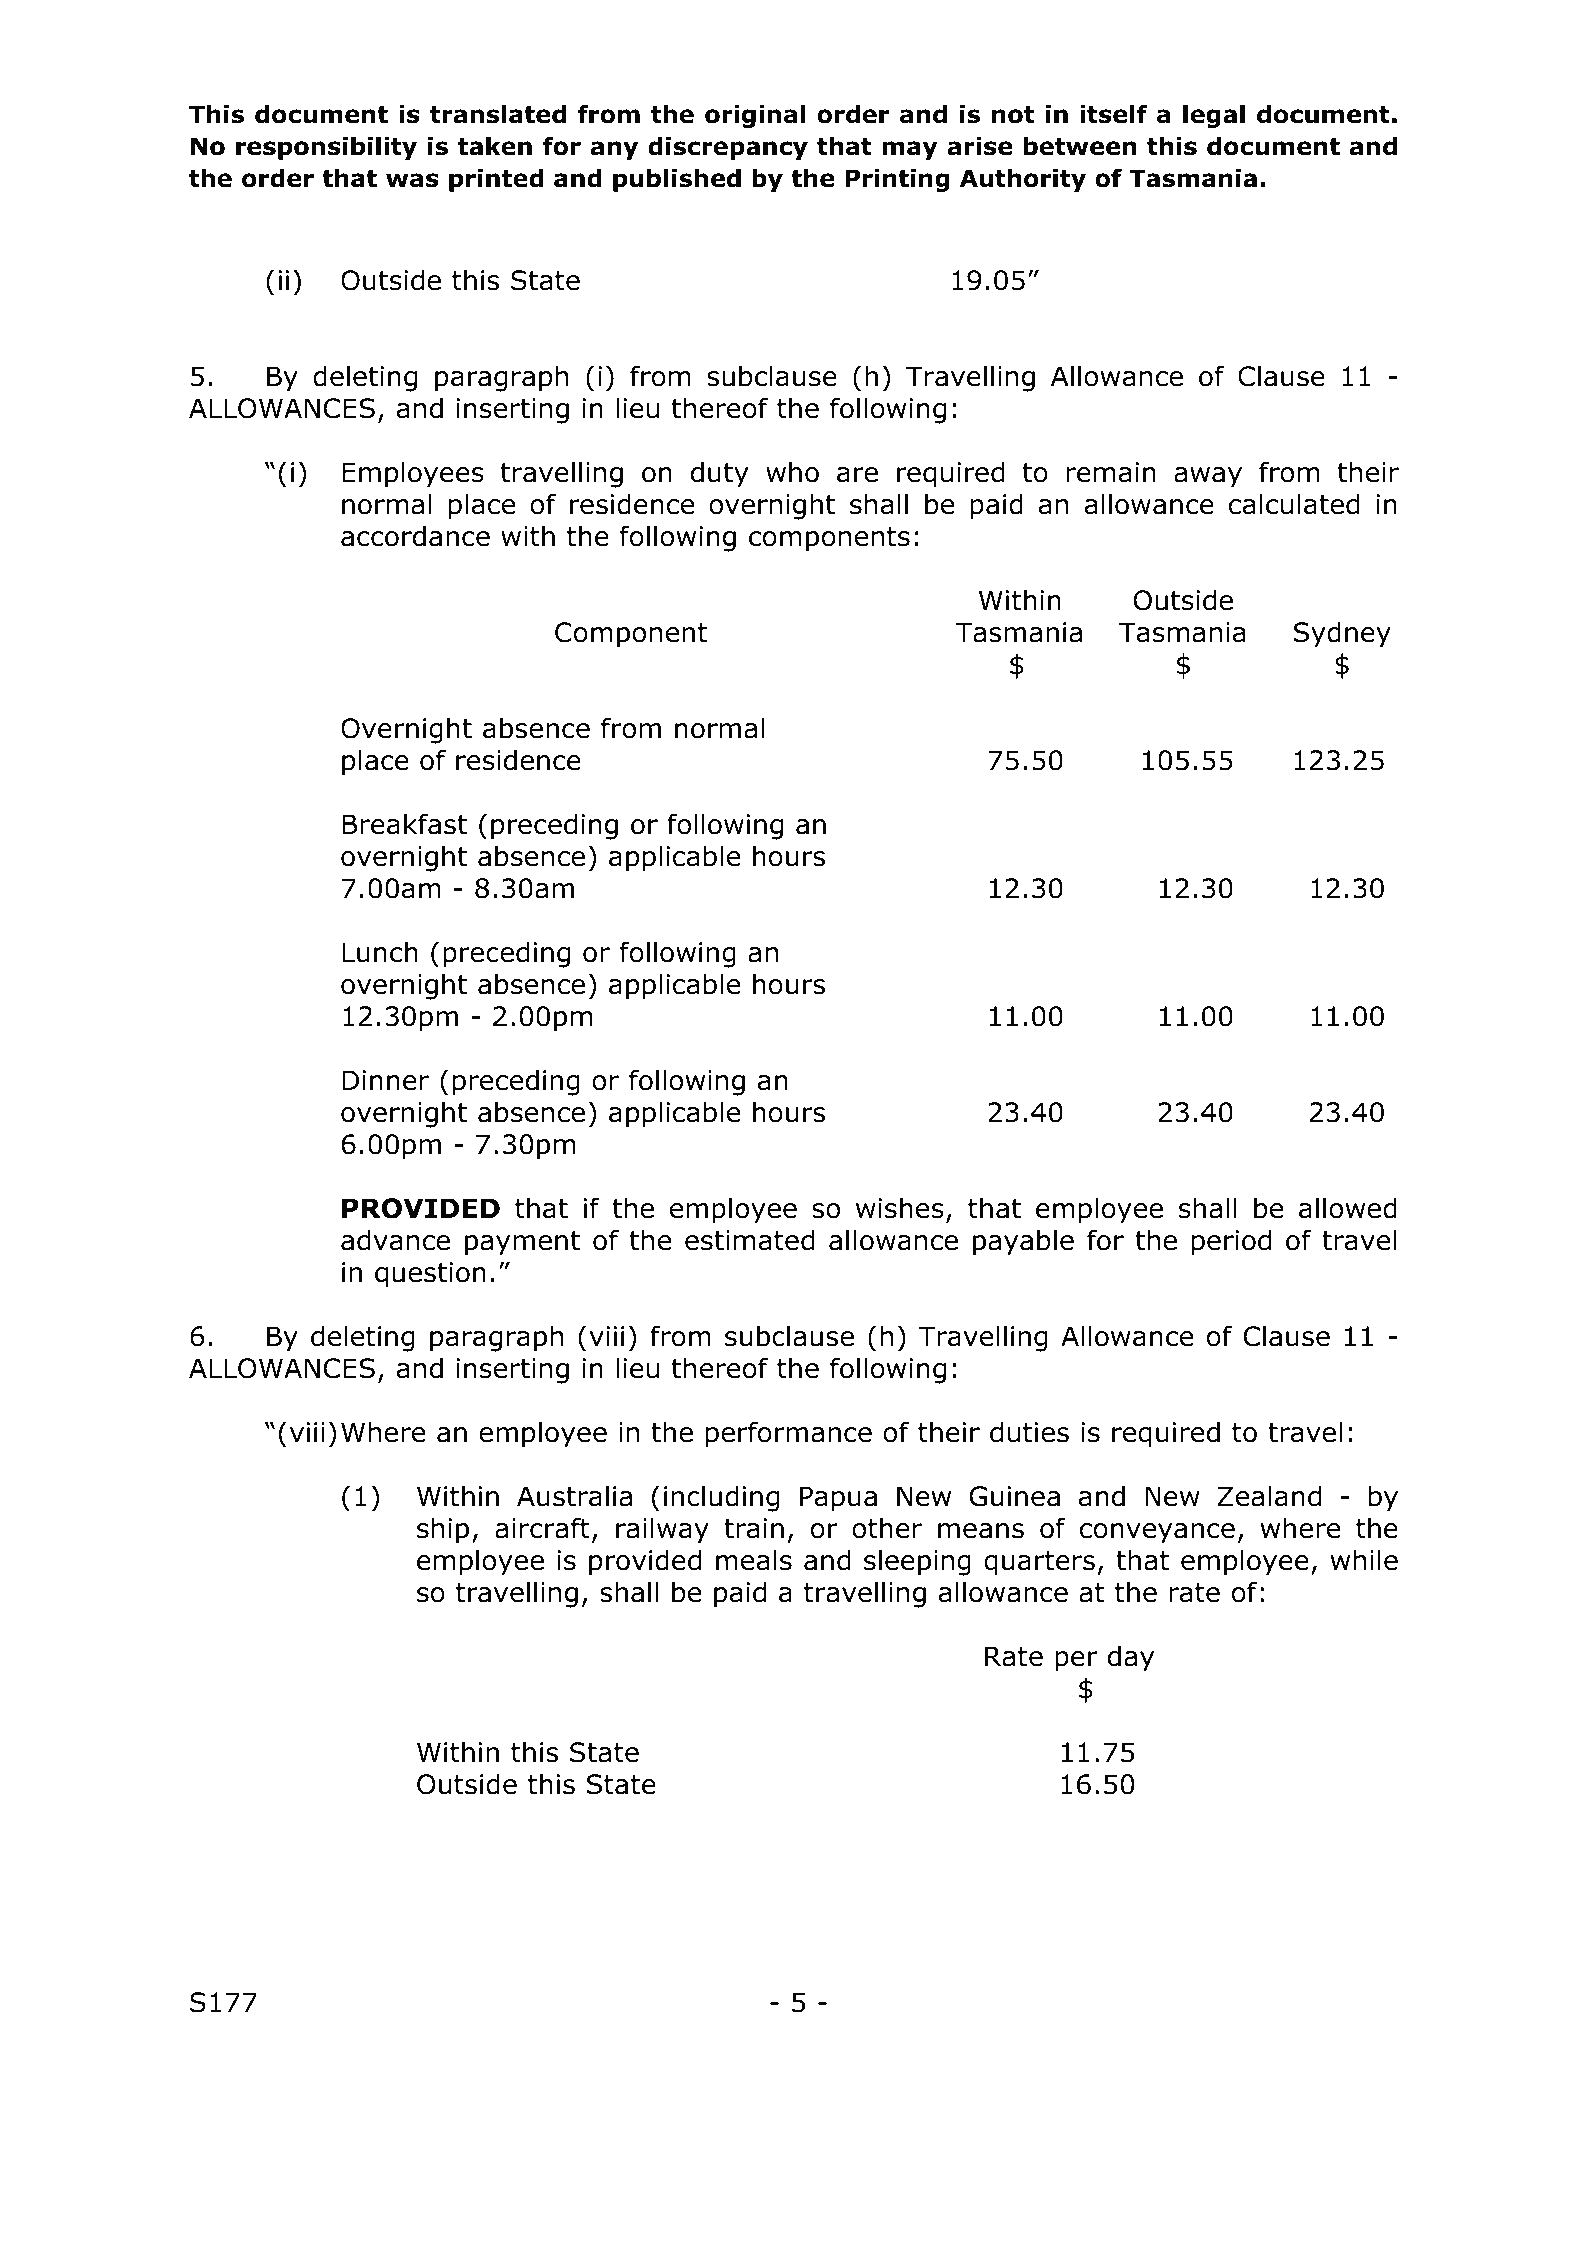 The image size is (1587, 2246). What do you see at coordinates (404, 824) in the page?
I see `Breakfast` at bounding box center [404, 824].
